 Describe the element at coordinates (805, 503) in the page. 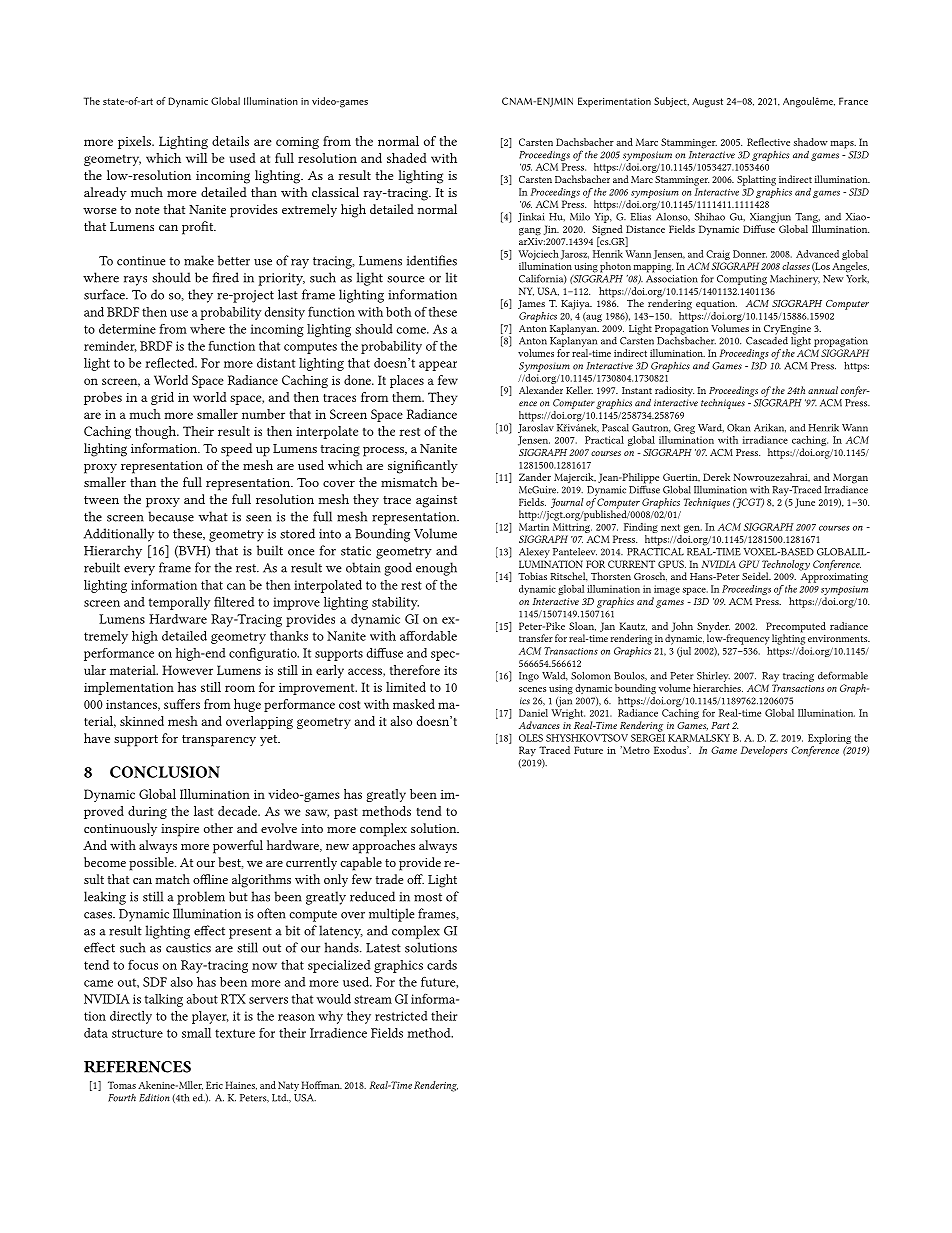

I see `June` at that location.
